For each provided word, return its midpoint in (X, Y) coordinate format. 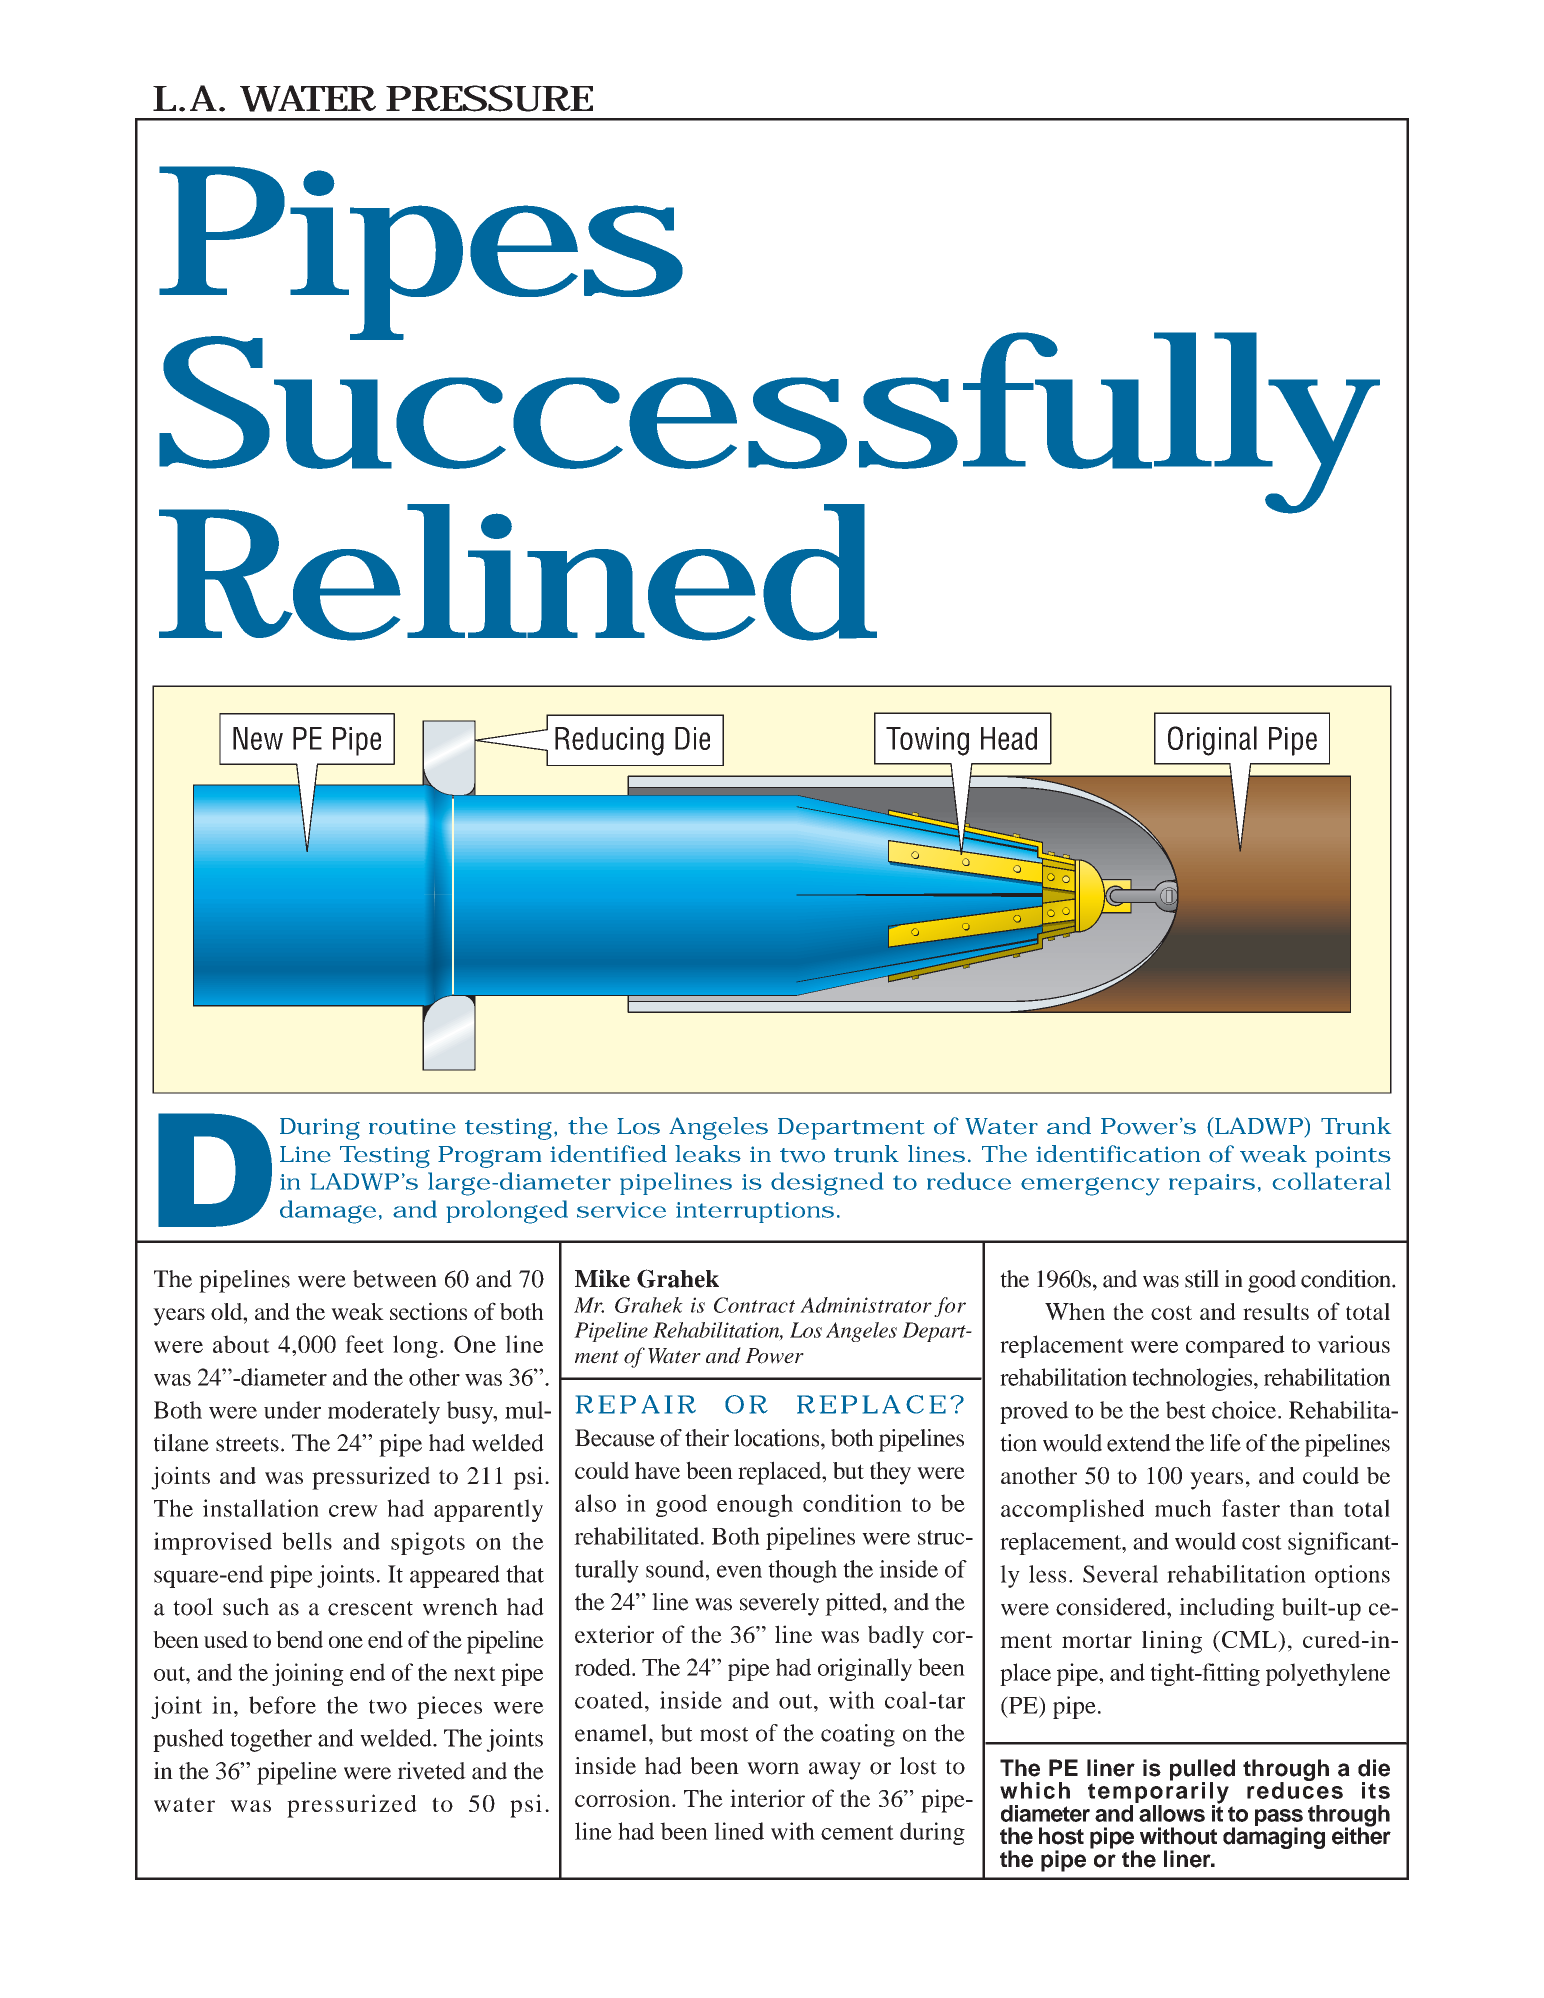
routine (412, 1126)
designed (827, 1184)
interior (767, 1798)
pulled (1202, 1771)
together (271, 1740)
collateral (1332, 1181)
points (1353, 1157)
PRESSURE (489, 98)
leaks (708, 1154)
